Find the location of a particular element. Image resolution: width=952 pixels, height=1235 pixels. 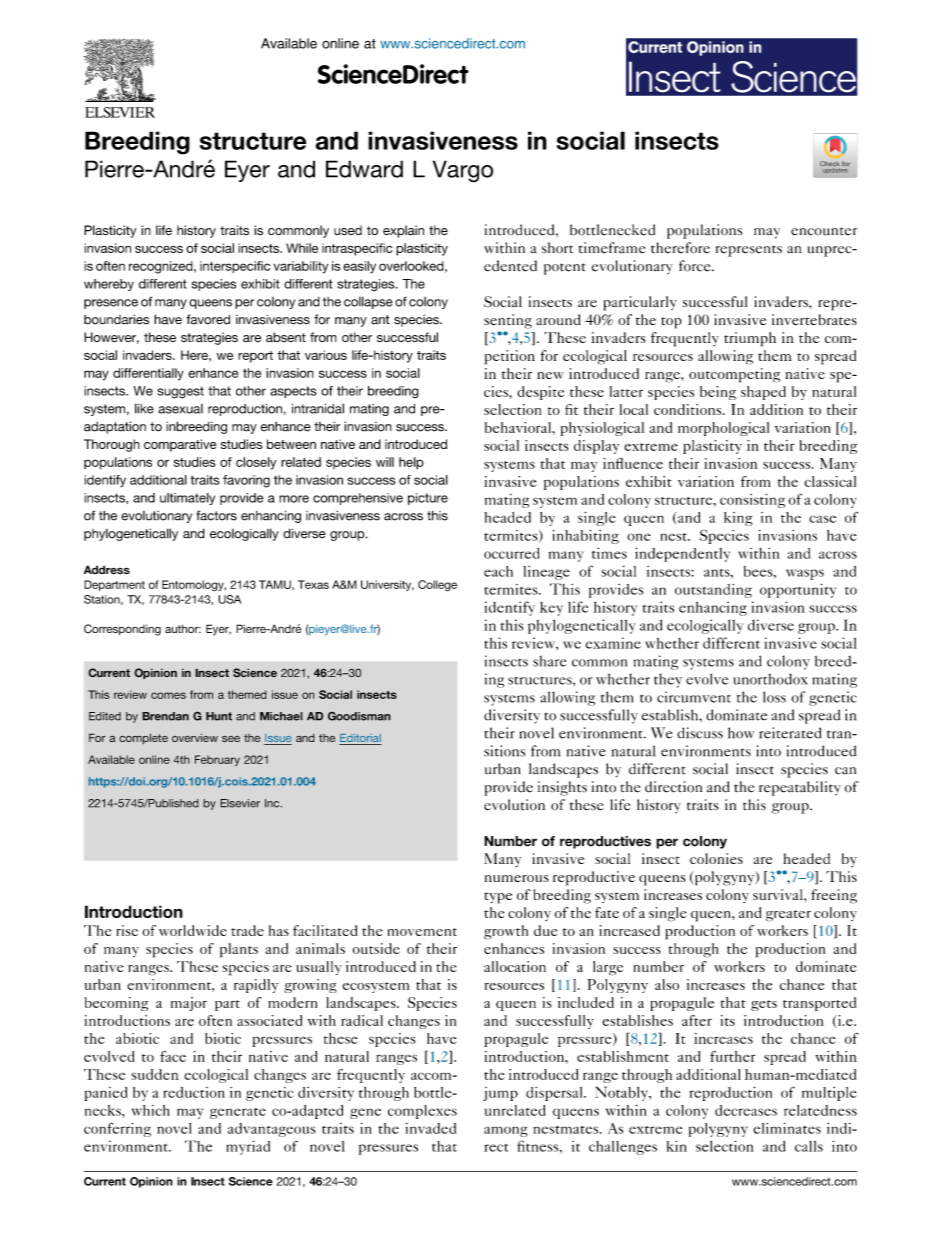

each is located at coordinates (498, 571).
